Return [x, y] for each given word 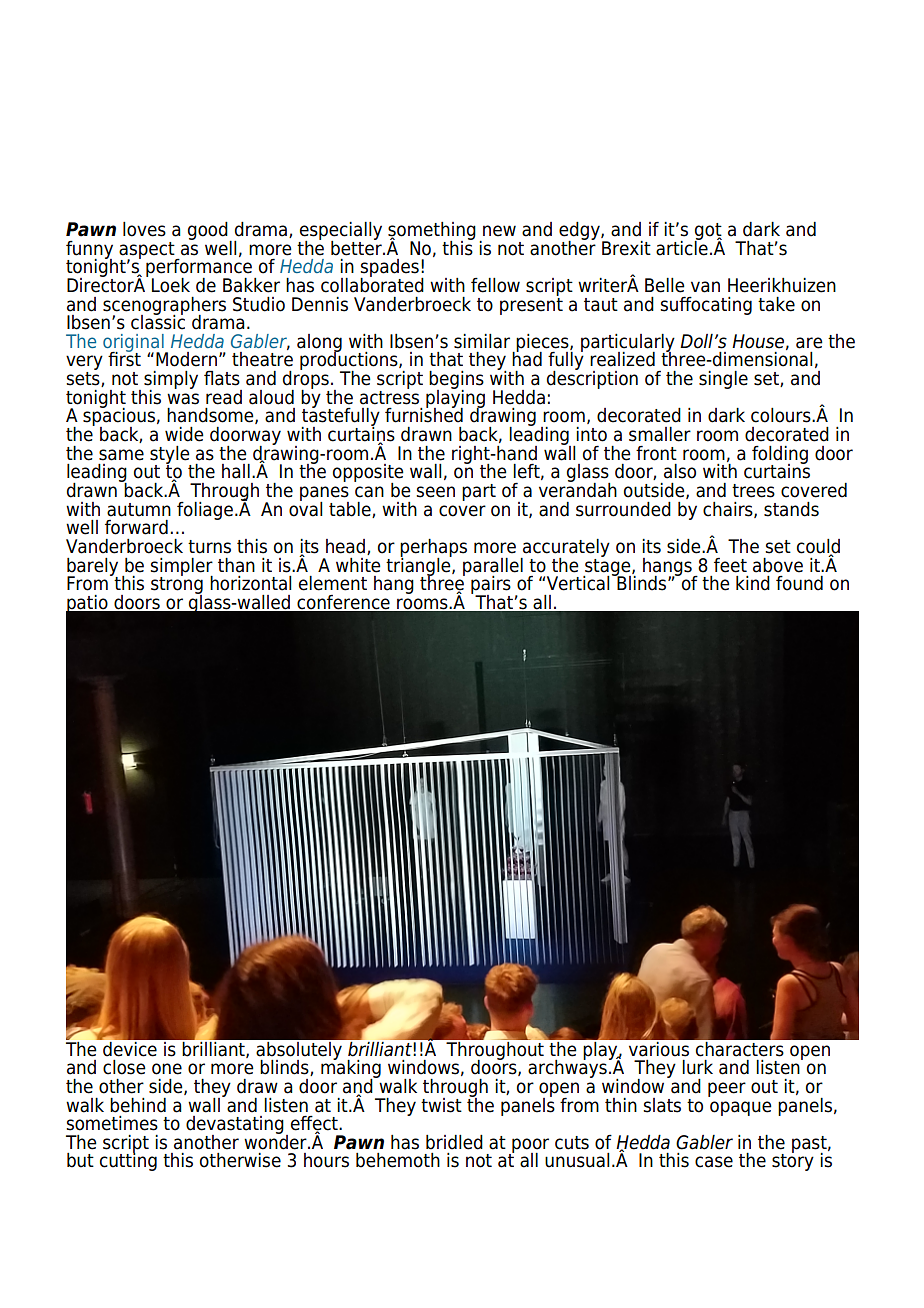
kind [753, 583]
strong [177, 585]
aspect [148, 251]
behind [138, 1105]
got [708, 232]
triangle [419, 566]
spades [389, 269]
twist [441, 1105]
